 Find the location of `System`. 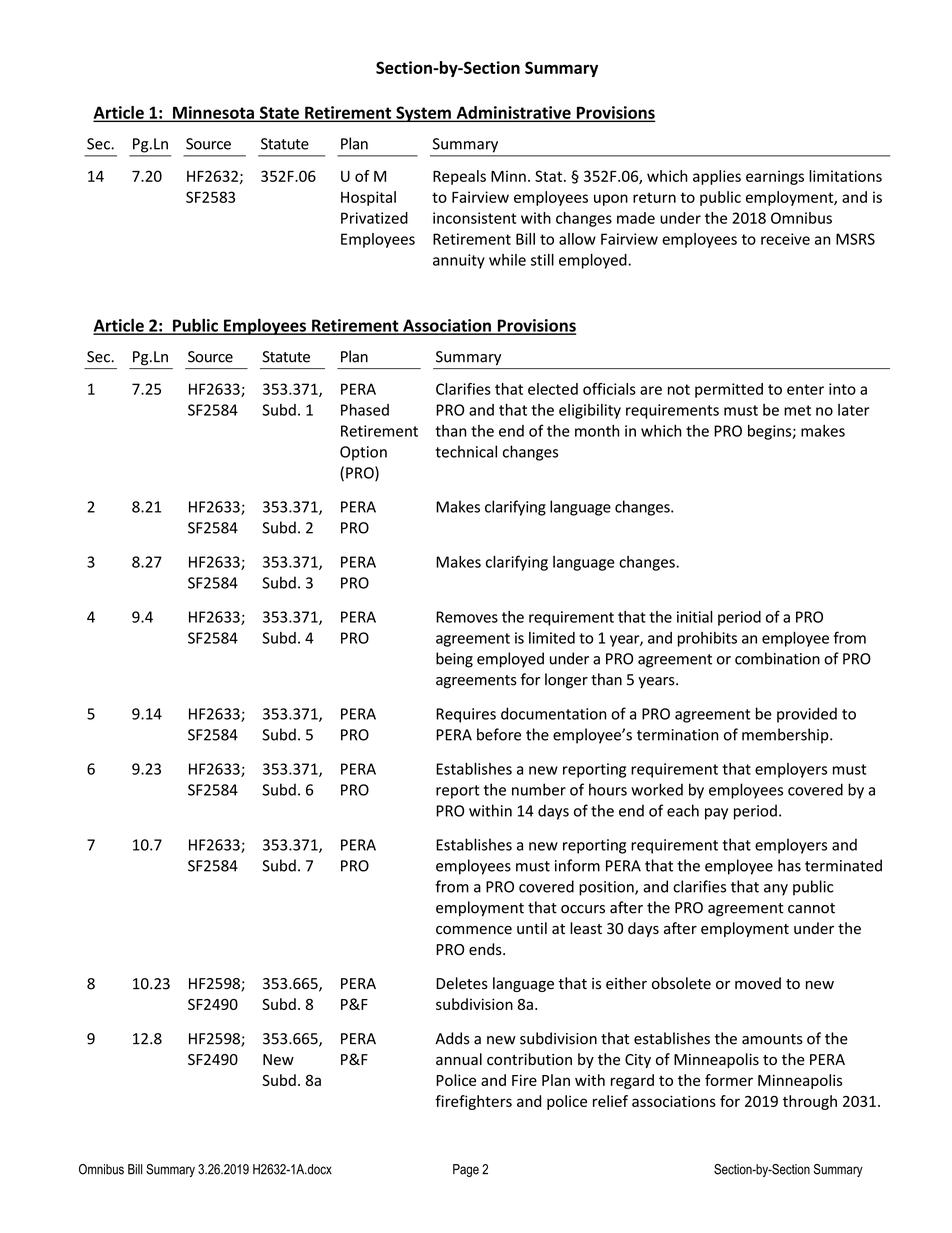

System is located at coordinates (423, 114).
